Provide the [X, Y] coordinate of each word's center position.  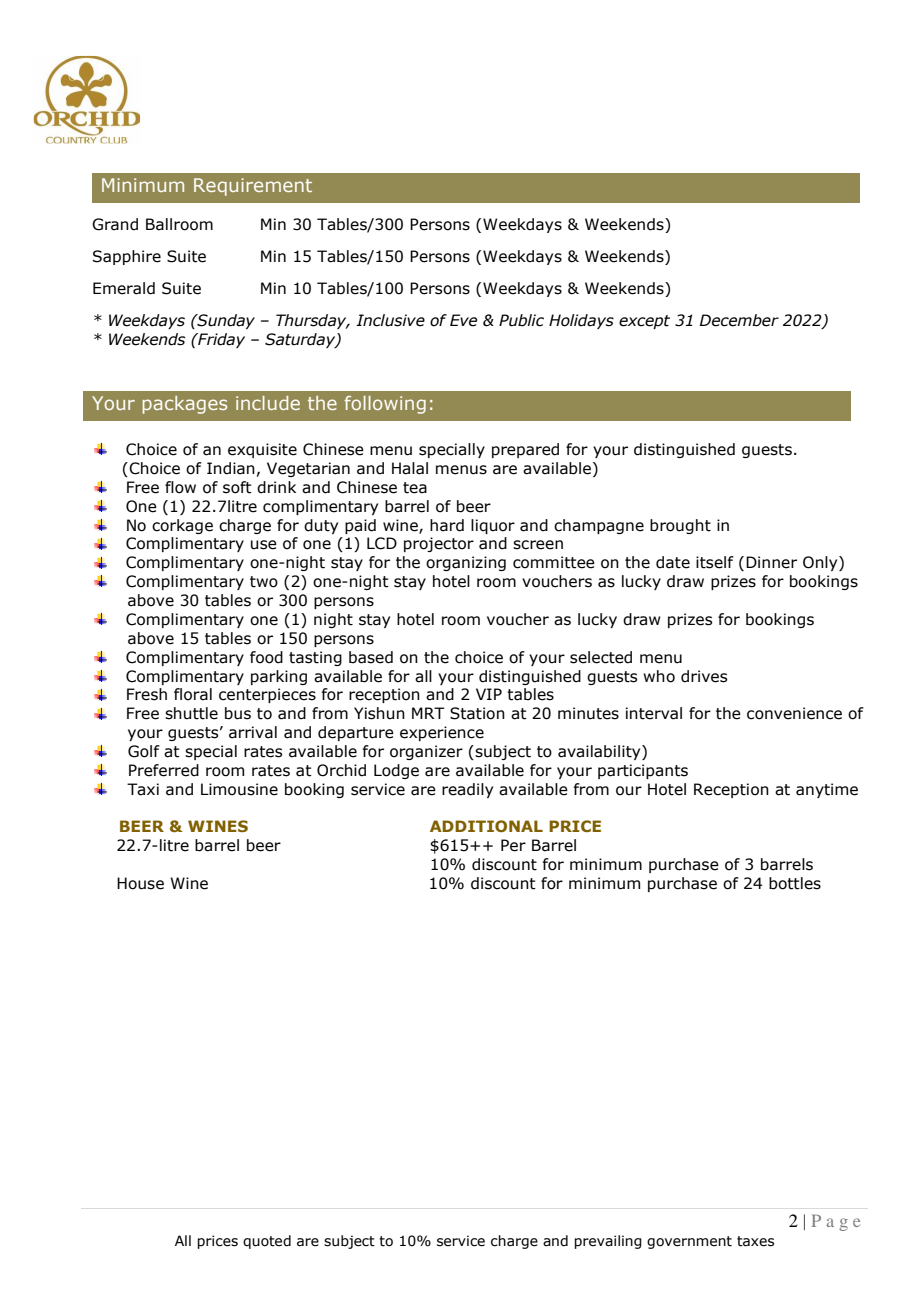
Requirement [253, 187]
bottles [795, 883]
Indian [231, 468]
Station [477, 713]
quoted [267, 1242]
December [739, 320]
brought [680, 526]
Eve [463, 320]
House [140, 883]
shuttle [191, 713]
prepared [525, 450]
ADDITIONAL [486, 826]
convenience [794, 713]
